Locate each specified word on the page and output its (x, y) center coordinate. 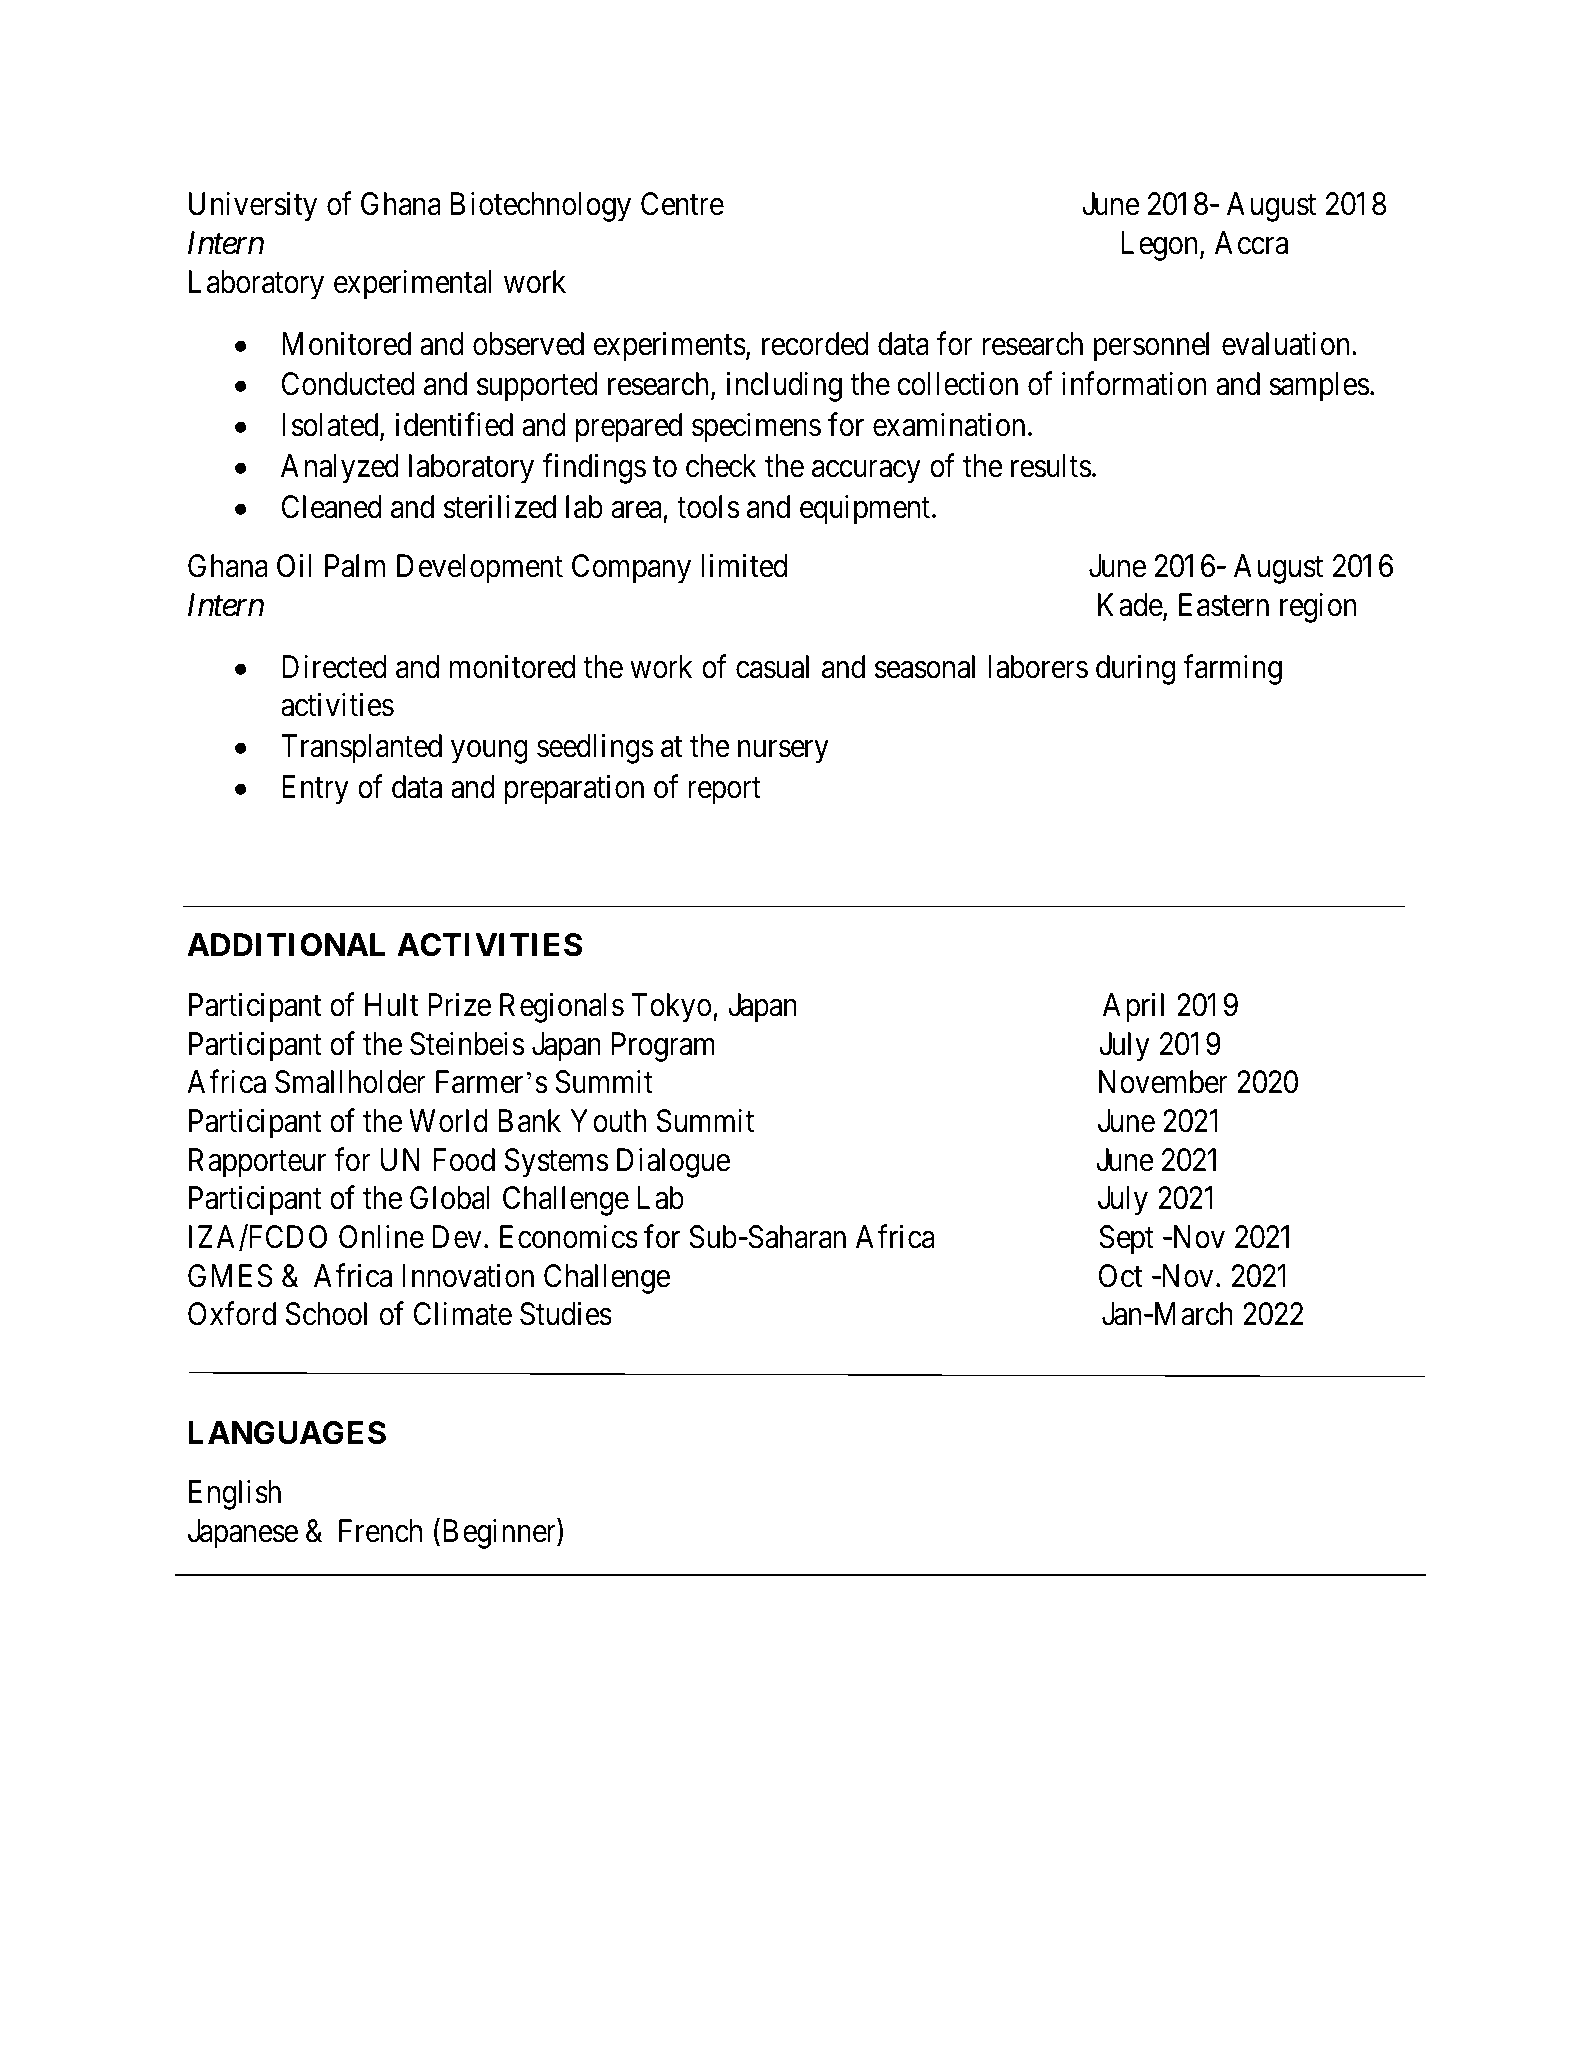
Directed (334, 667)
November (1163, 1082)
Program (663, 1047)
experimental (412, 284)
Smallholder (350, 1082)
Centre (682, 204)
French (380, 1531)
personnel (1151, 347)
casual (772, 667)
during (1135, 670)
